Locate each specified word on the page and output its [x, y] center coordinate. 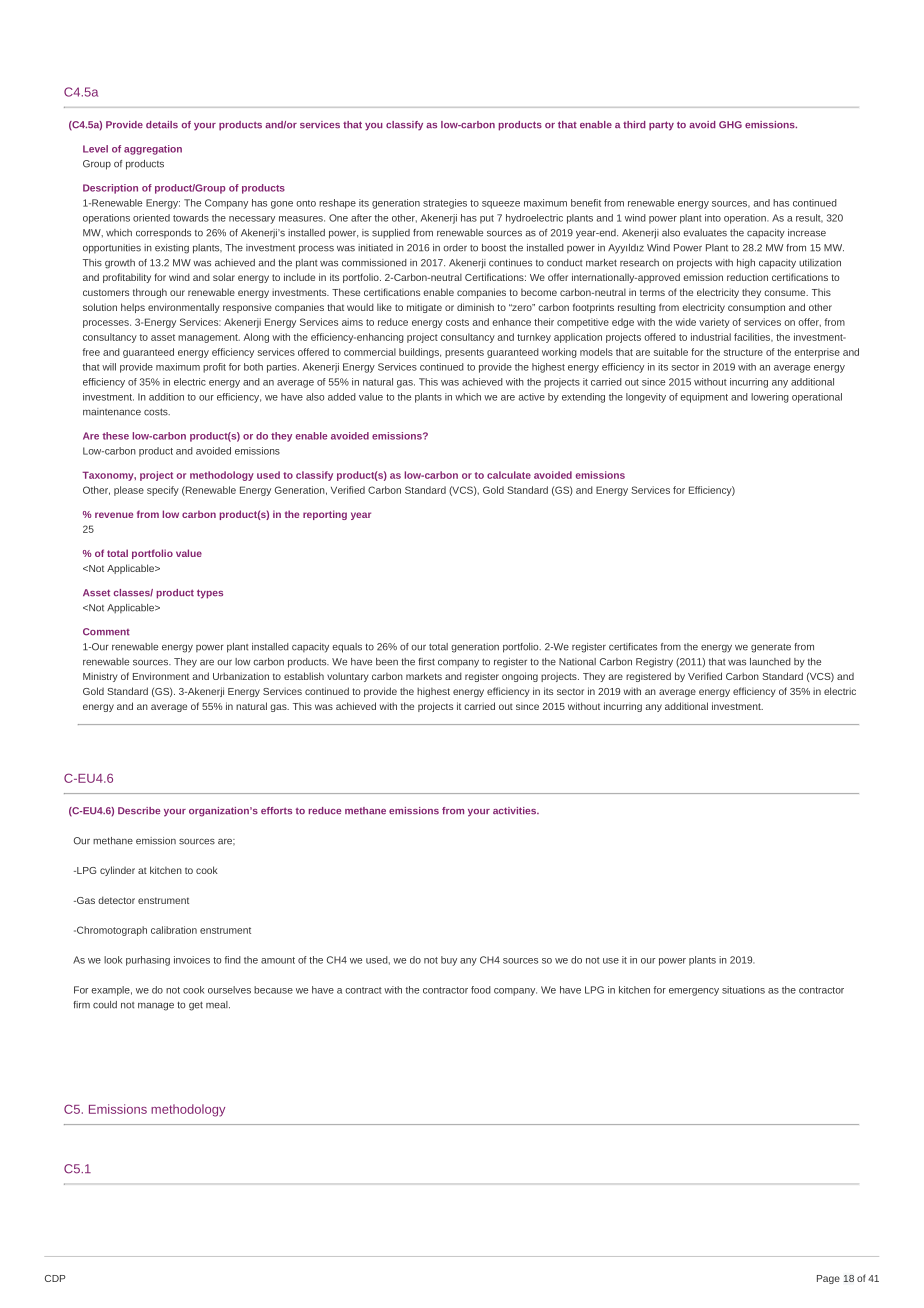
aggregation [153, 150]
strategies [445, 204]
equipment [704, 398]
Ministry [100, 677]
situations [743, 990]
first [426, 662]
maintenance [112, 412]
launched [770, 662]
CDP [55, 1278]
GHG [730, 125]
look [113, 960]
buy [449, 961]
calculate [509, 475]
